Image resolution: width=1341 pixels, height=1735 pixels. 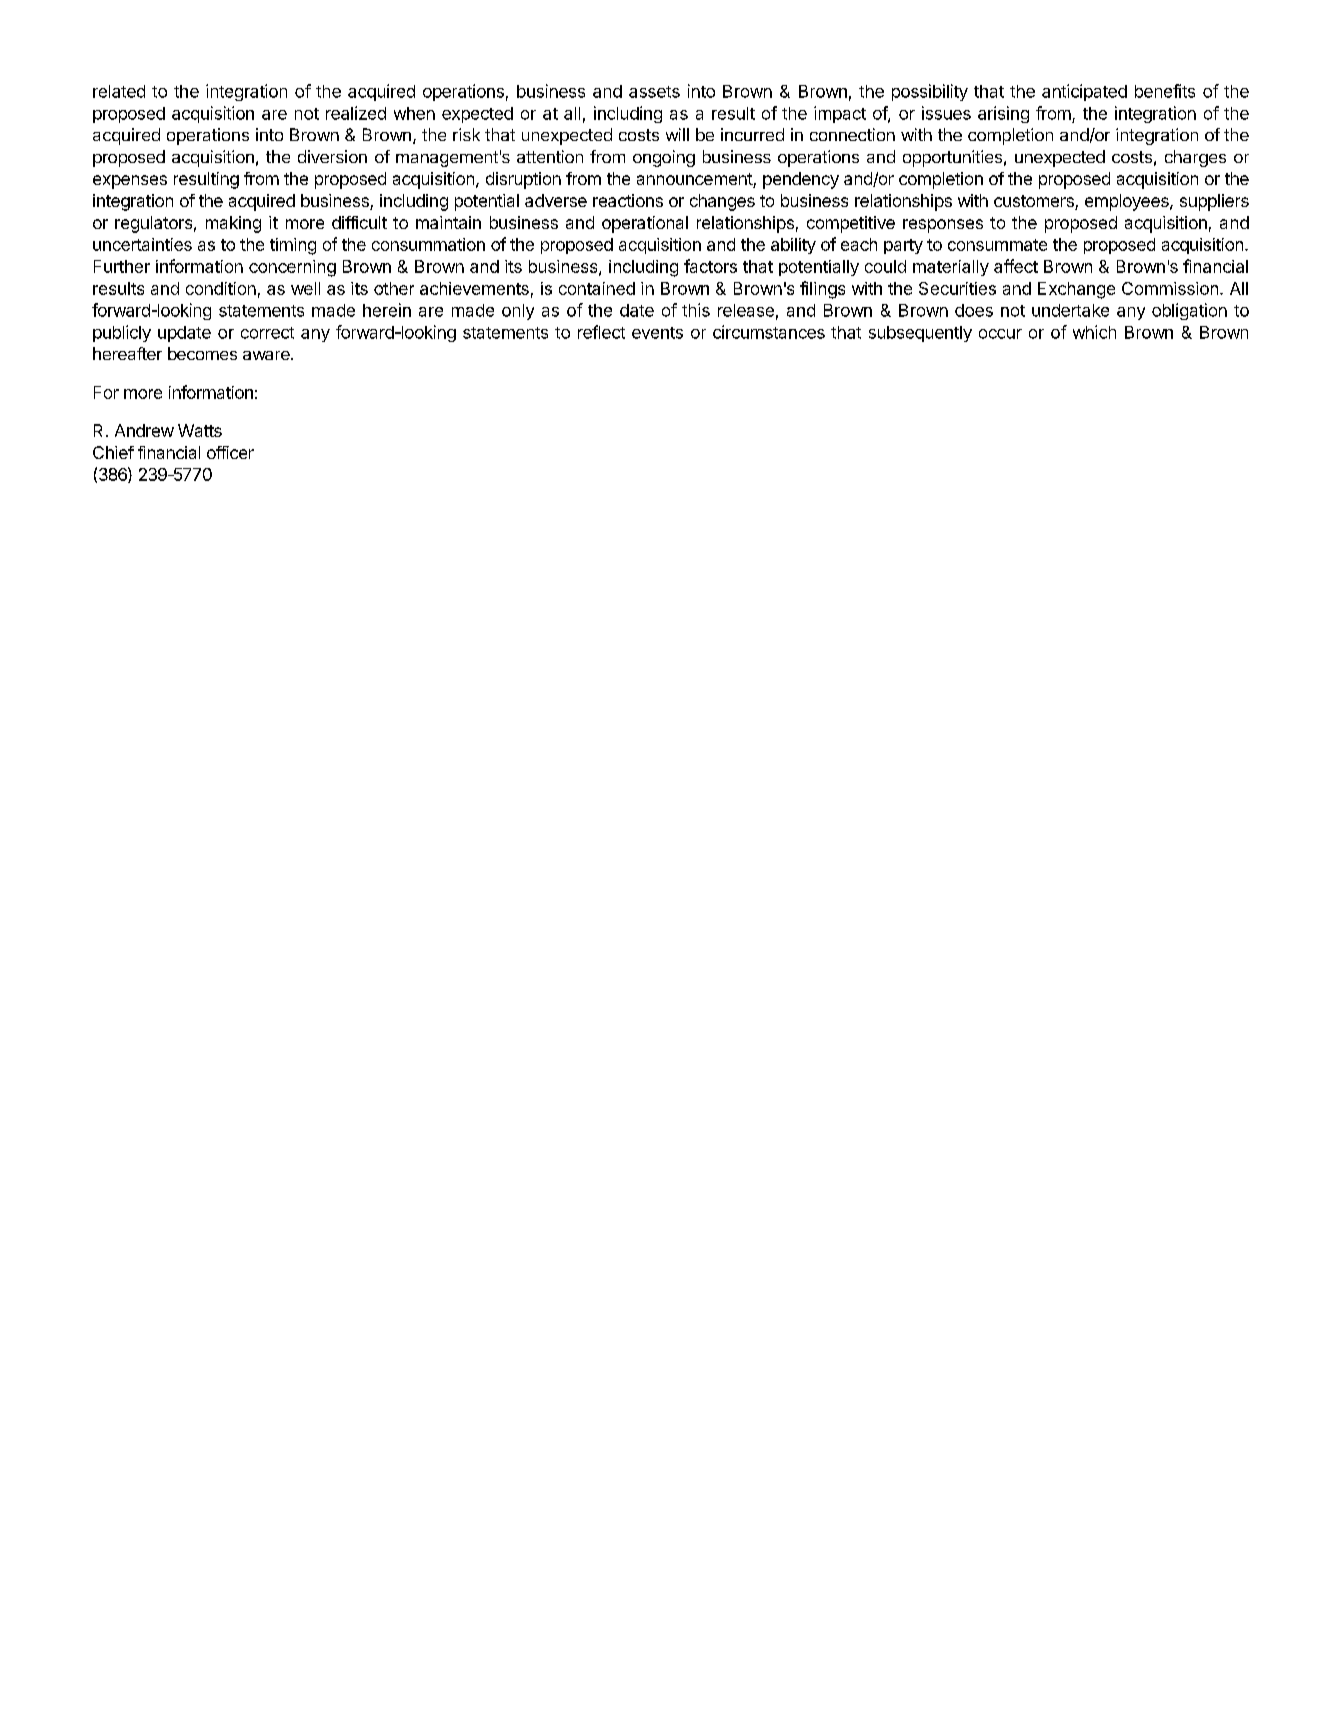 What do you see at coordinates (657, 333) in the document?
I see `events` at bounding box center [657, 333].
